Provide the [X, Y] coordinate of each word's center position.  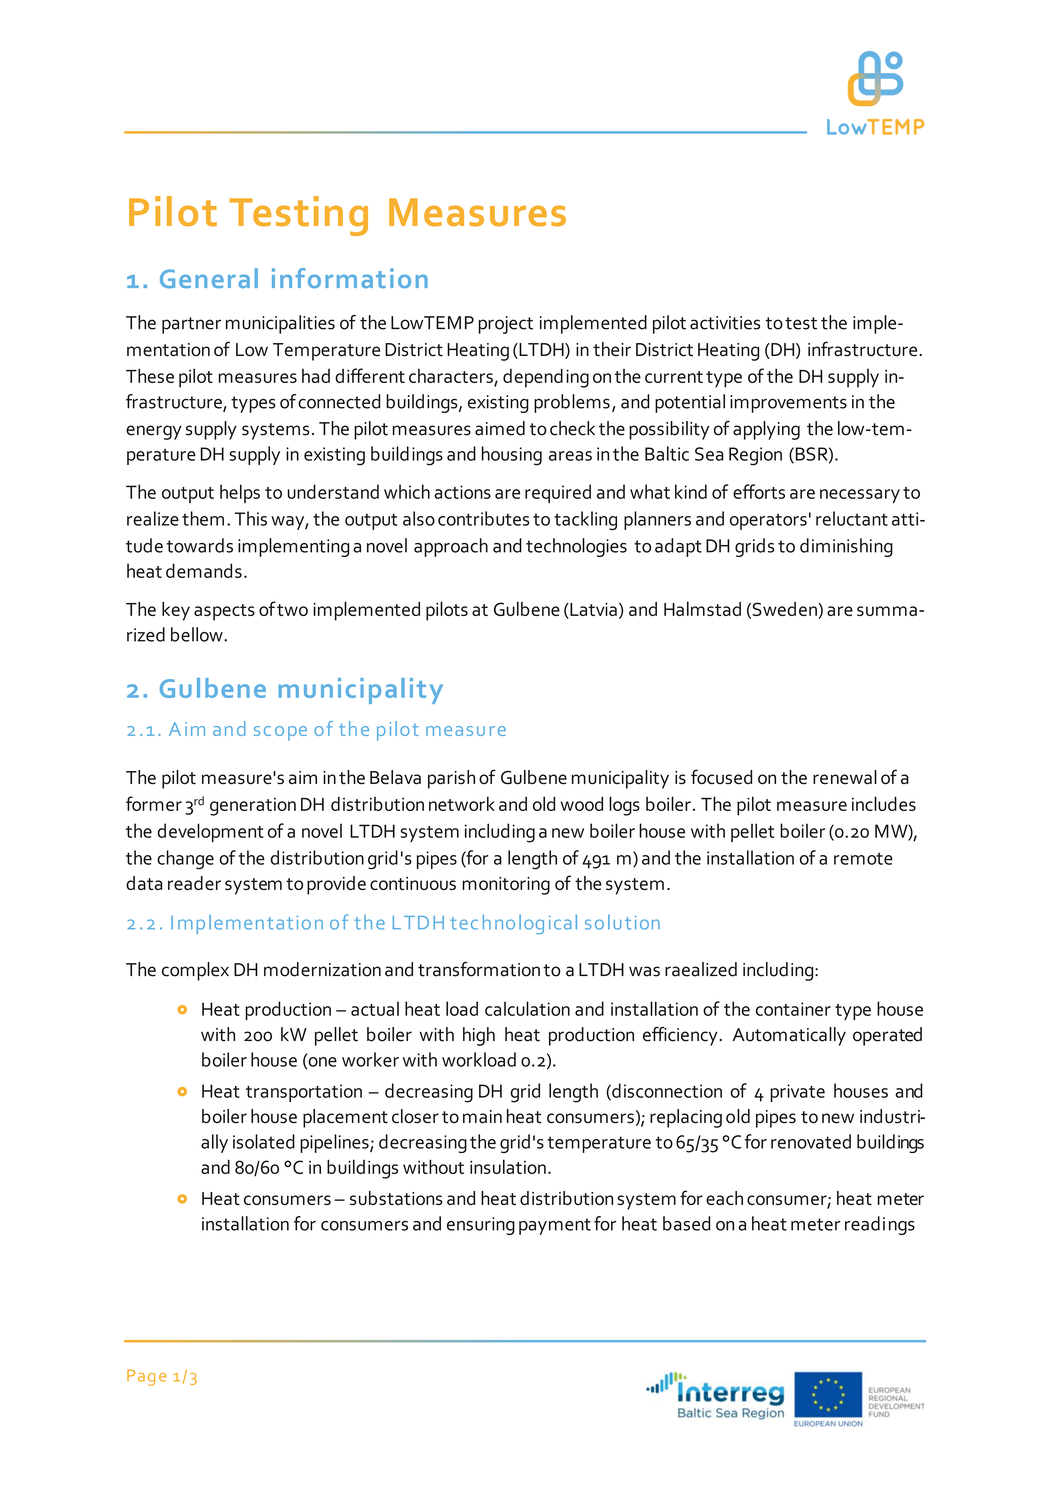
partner [191, 325]
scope [280, 733]
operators [768, 521]
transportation [304, 1093]
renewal [845, 777]
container [793, 1009]
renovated [811, 1141]
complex [195, 971]
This [251, 518]
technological [513, 924]
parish [451, 779]
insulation [508, 1166]
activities [725, 323]
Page [146, 1377]
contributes [483, 518]
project [506, 325]
